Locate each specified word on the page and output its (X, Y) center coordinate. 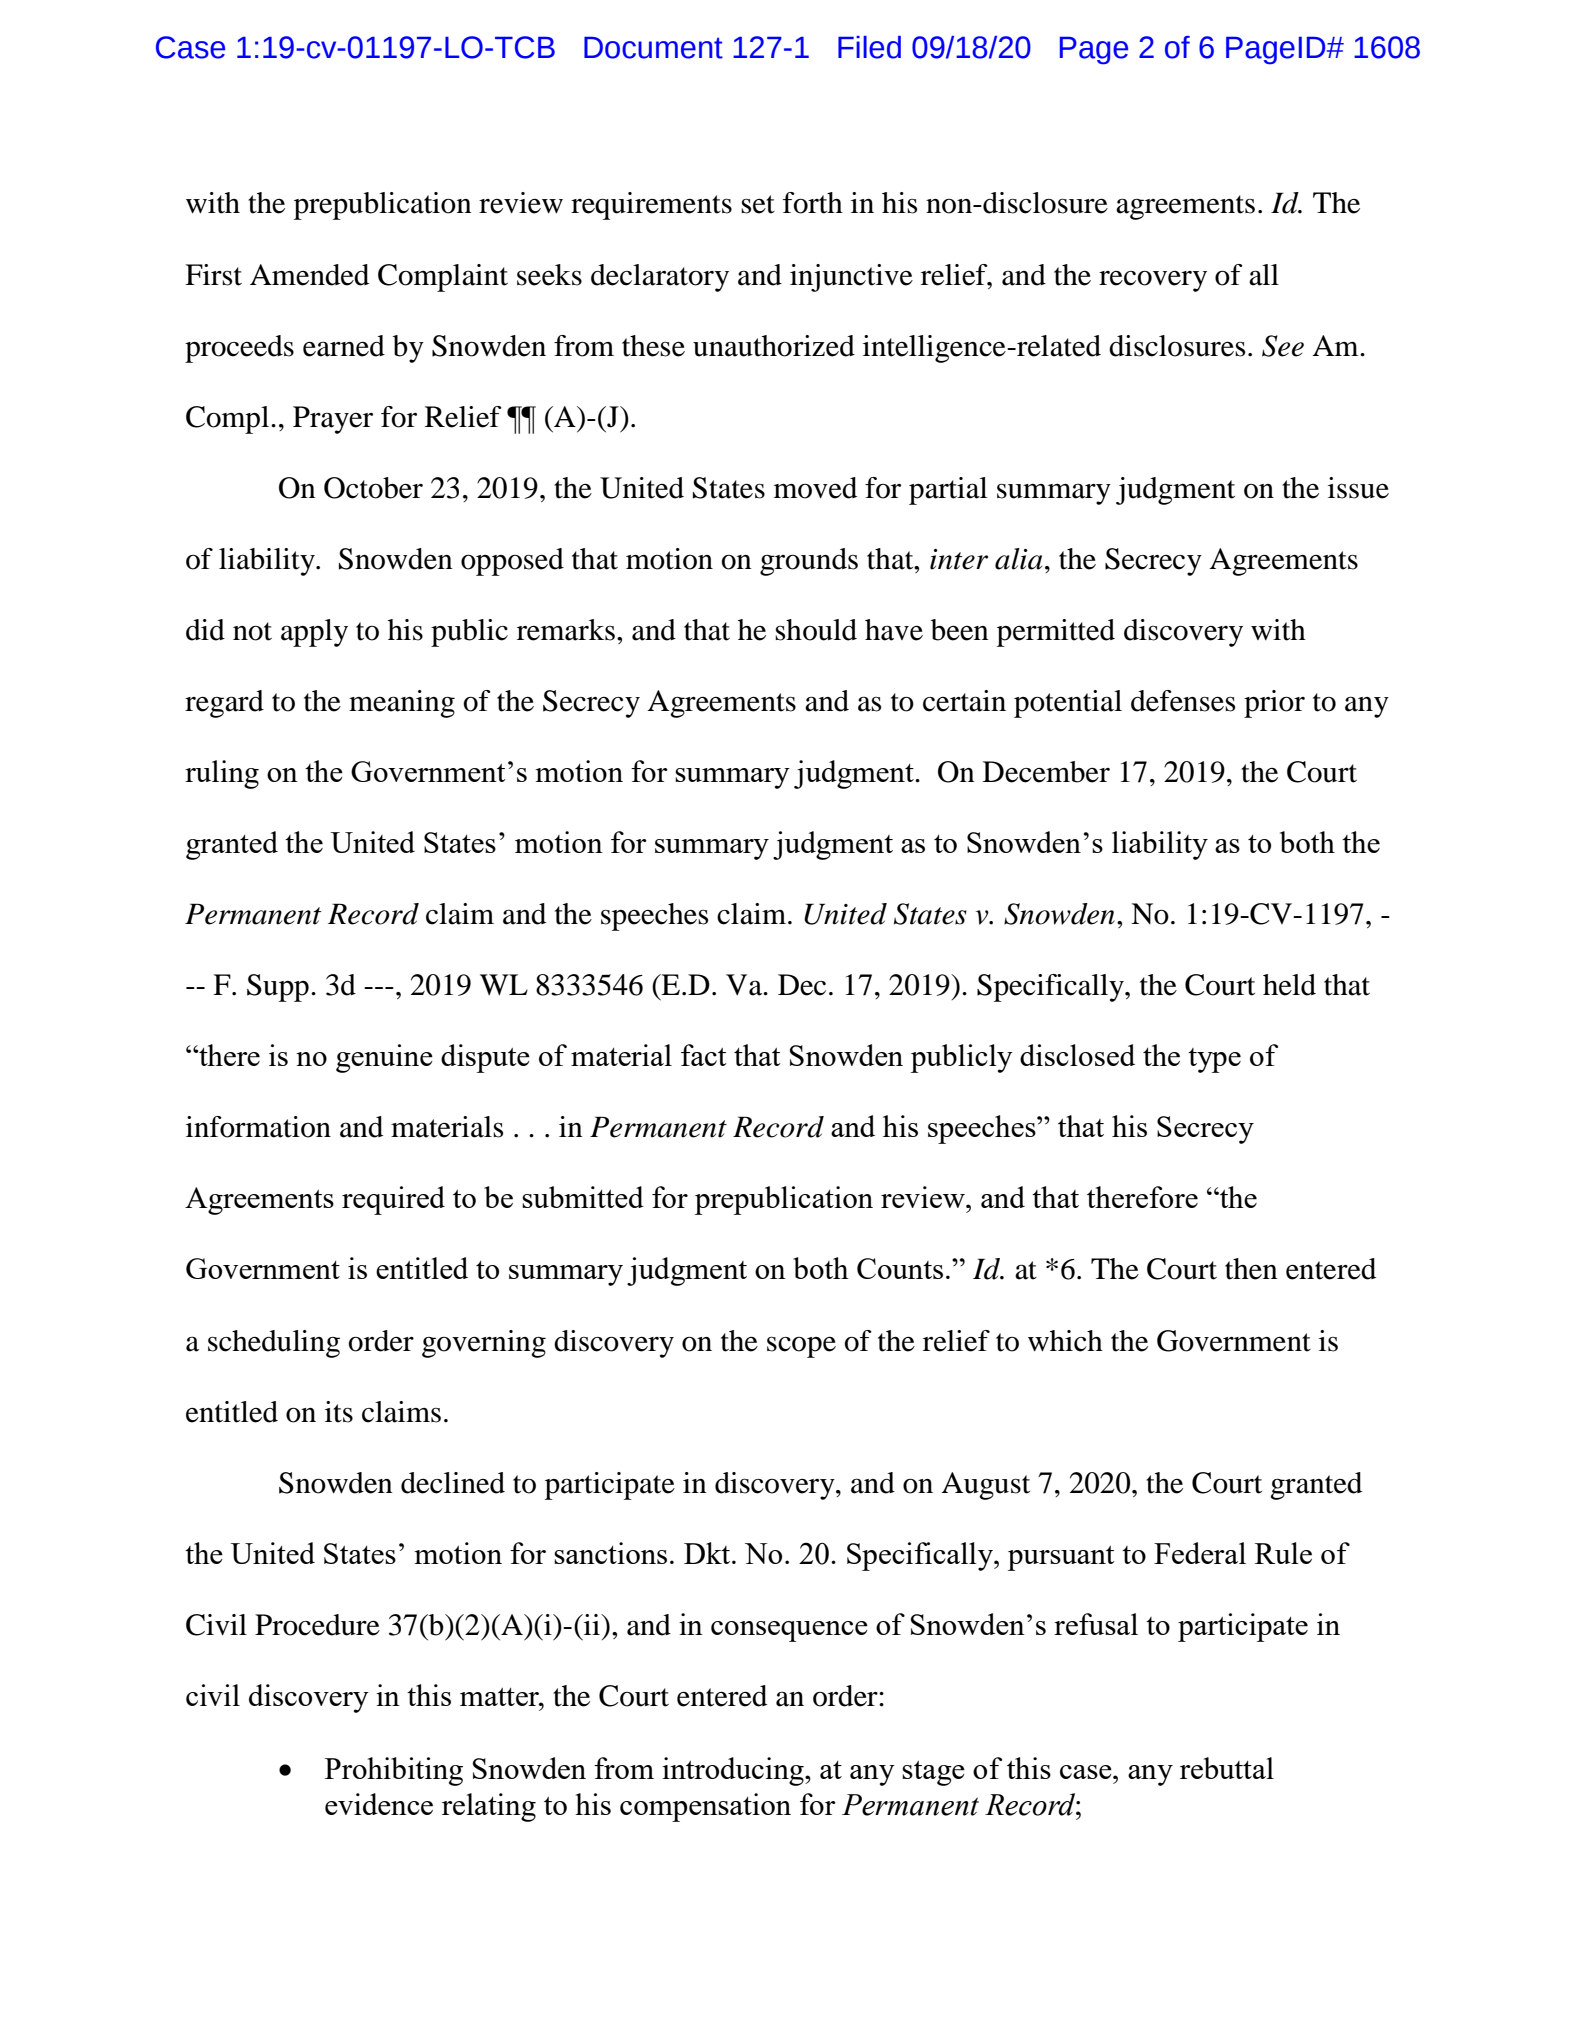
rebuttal (1227, 1768)
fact (704, 1055)
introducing (734, 1771)
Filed (869, 47)
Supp (278, 988)
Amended (309, 275)
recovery (1153, 281)
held (1289, 985)
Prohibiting (394, 1771)
